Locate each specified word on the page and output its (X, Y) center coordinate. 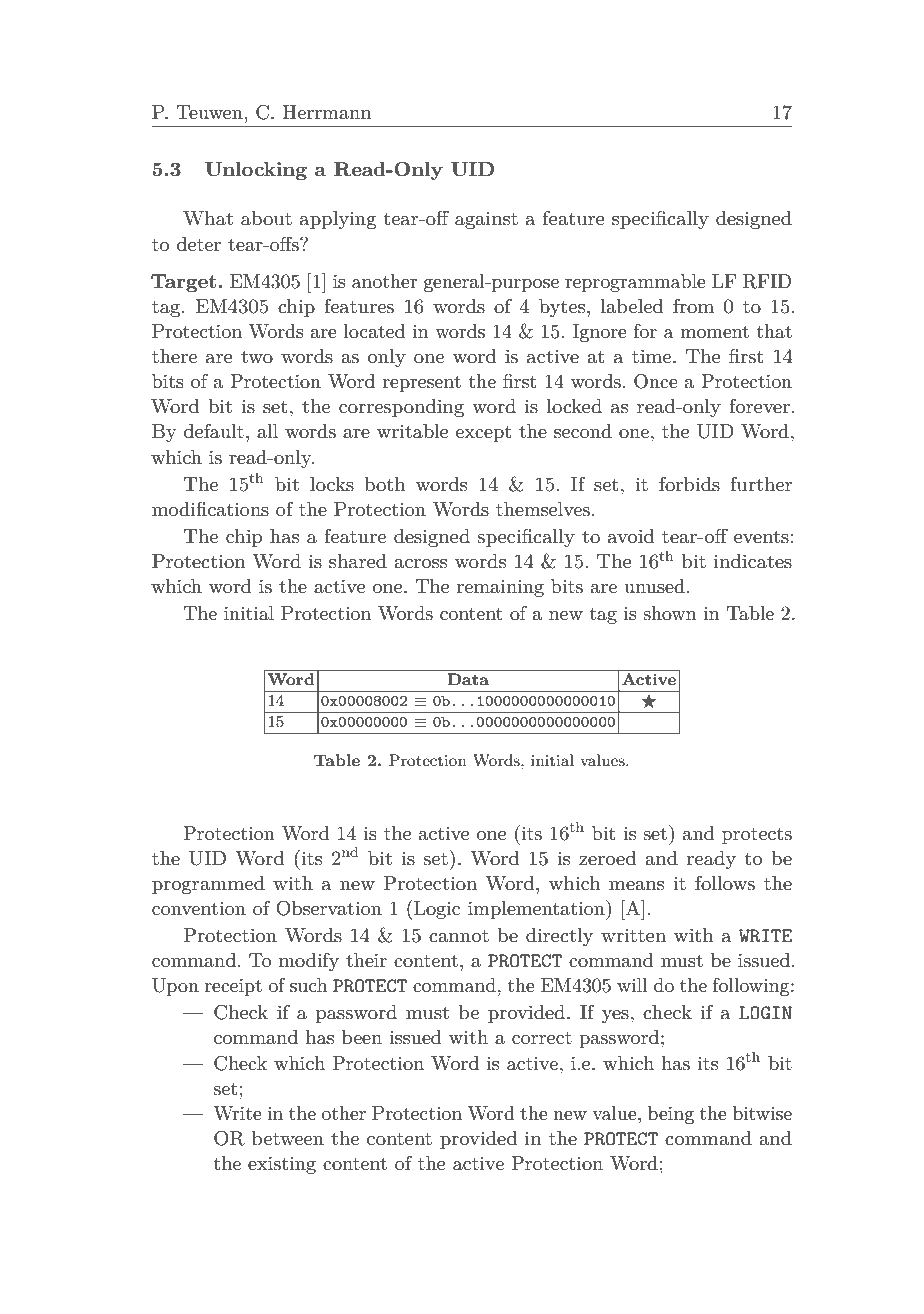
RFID (767, 281)
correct (542, 1038)
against (486, 220)
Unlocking (256, 171)
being (671, 1115)
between (288, 1138)
